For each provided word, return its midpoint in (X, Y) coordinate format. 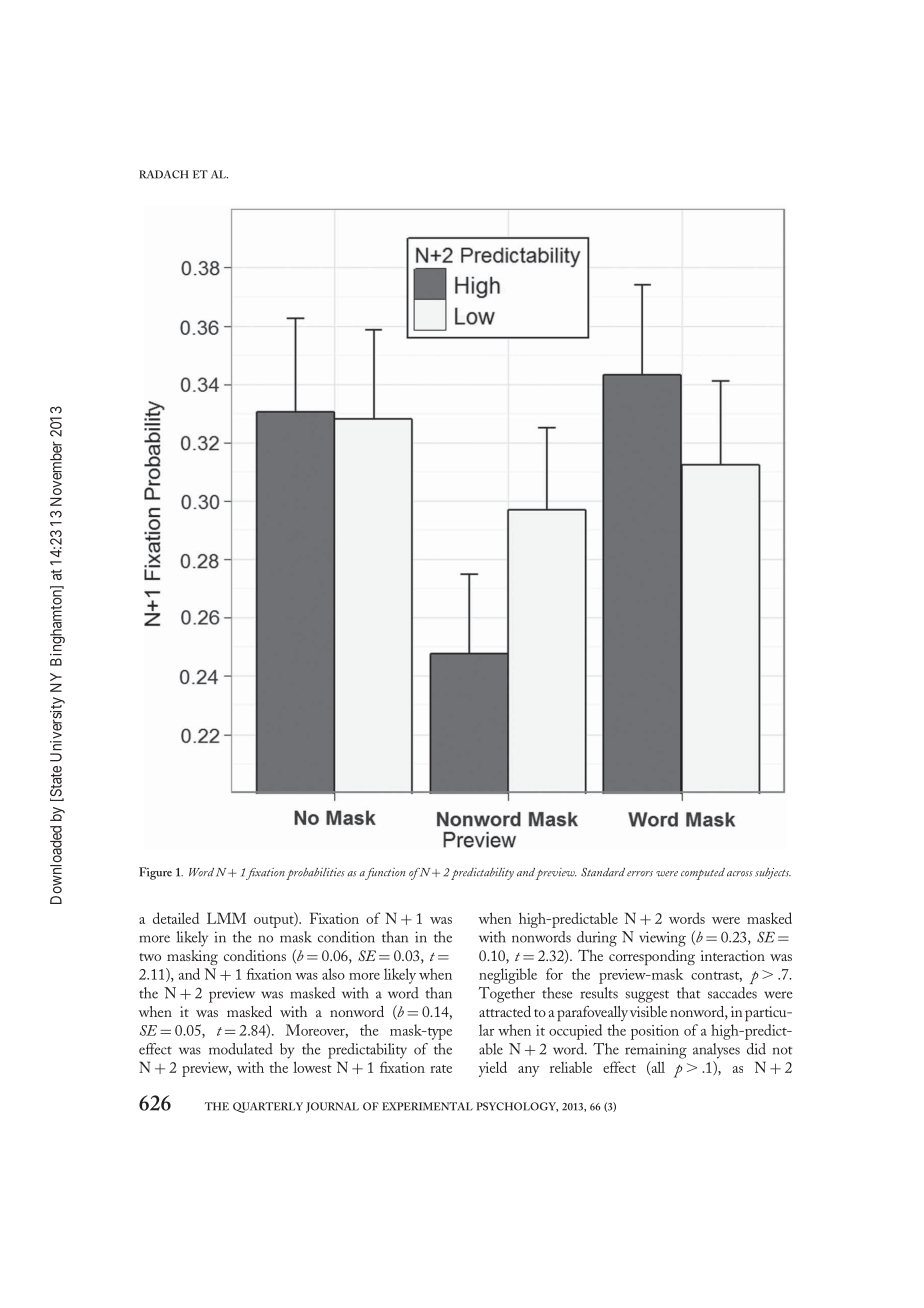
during (597, 939)
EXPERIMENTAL (427, 1106)
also (333, 974)
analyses (716, 1051)
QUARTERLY (268, 1107)
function (385, 874)
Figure (155, 873)
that (688, 993)
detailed (176, 918)
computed (703, 874)
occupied (575, 1032)
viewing (662, 939)
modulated (241, 1049)
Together (506, 995)
